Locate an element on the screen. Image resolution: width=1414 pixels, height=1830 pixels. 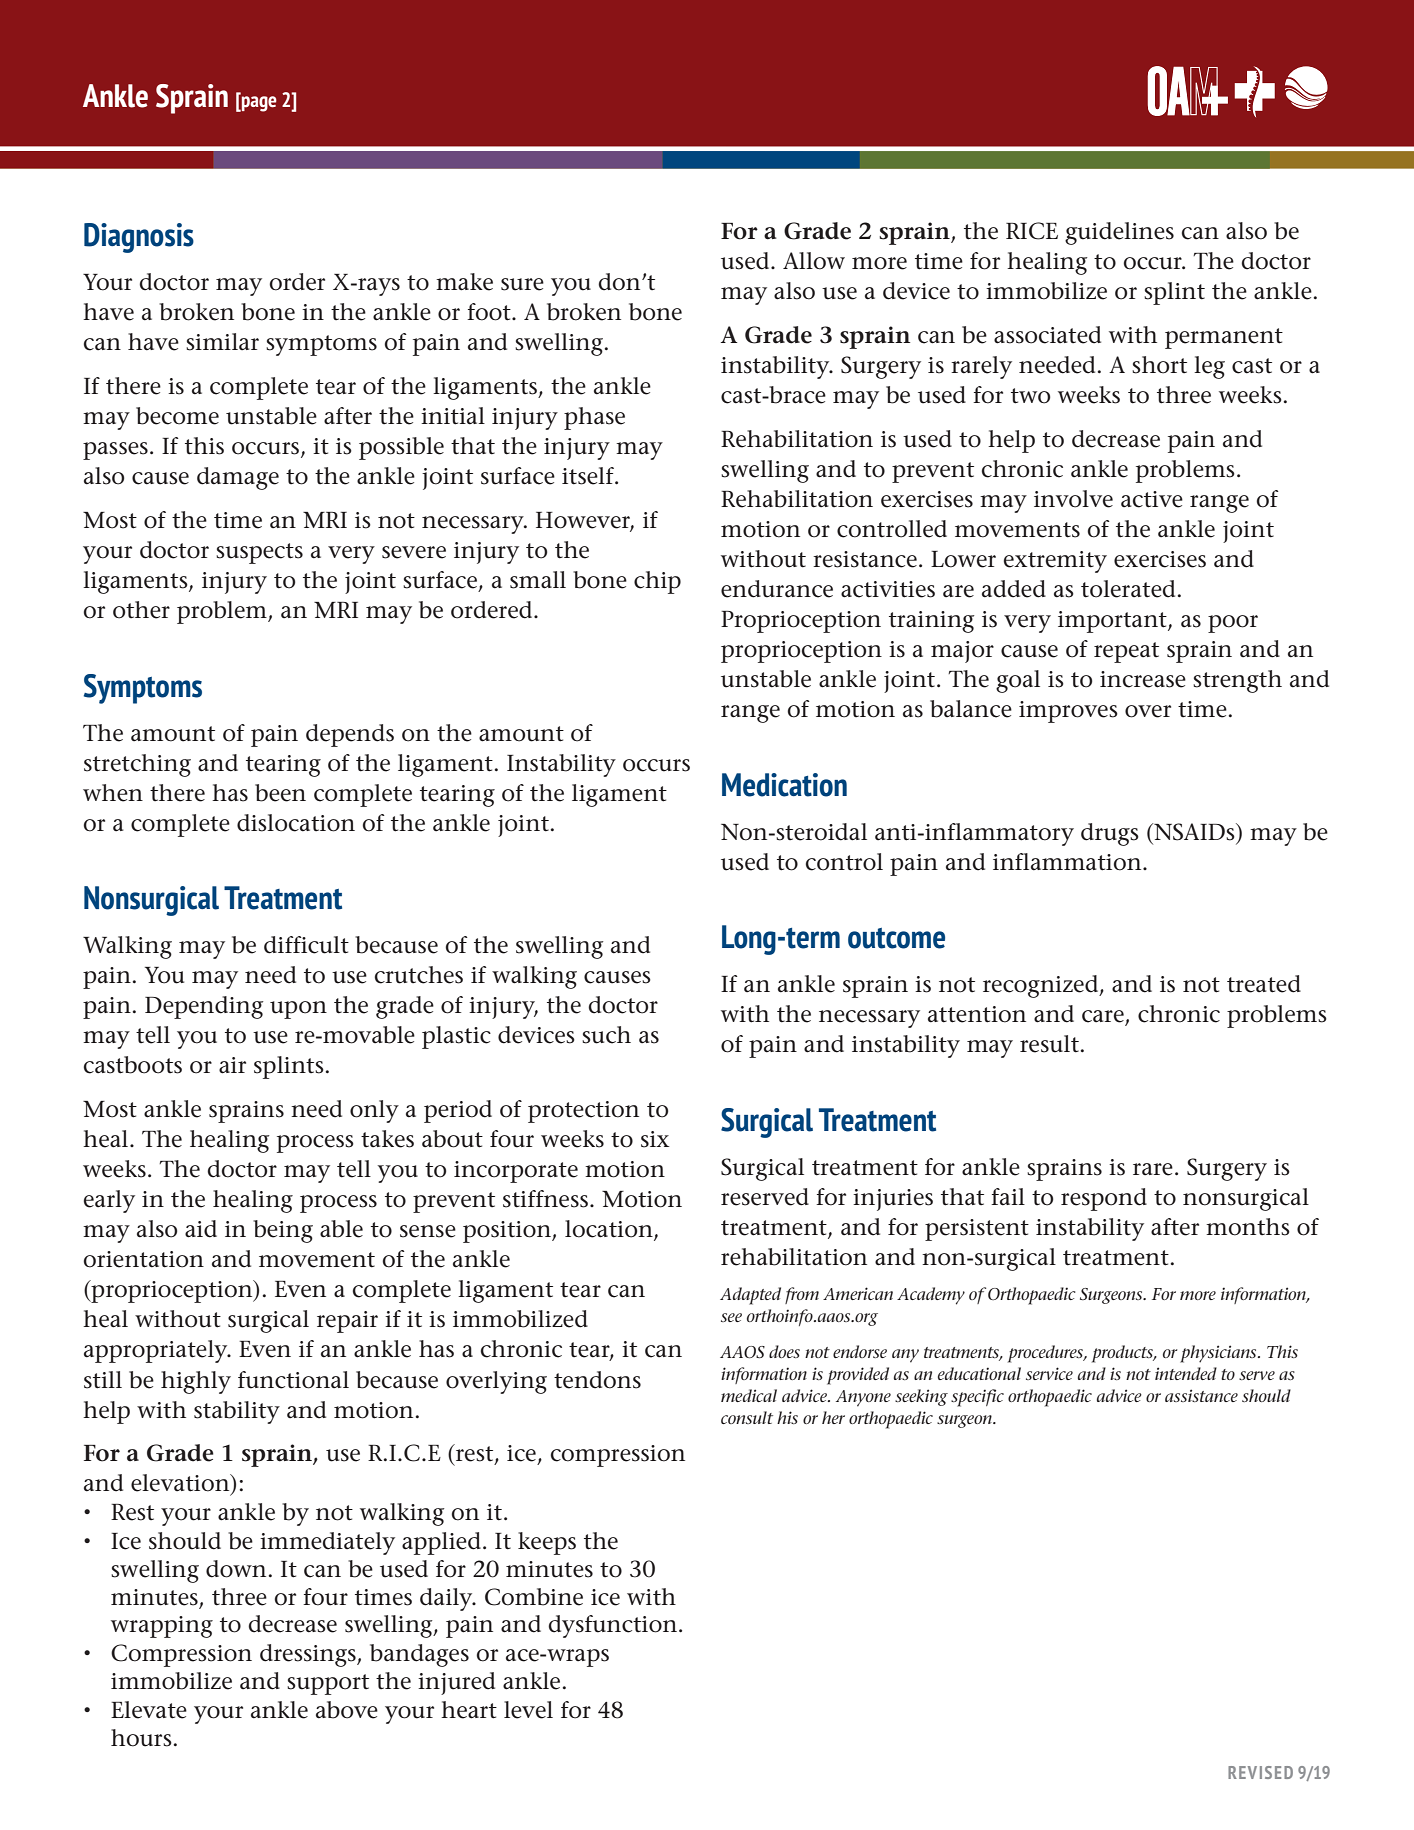
page is located at coordinates (258, 103).
